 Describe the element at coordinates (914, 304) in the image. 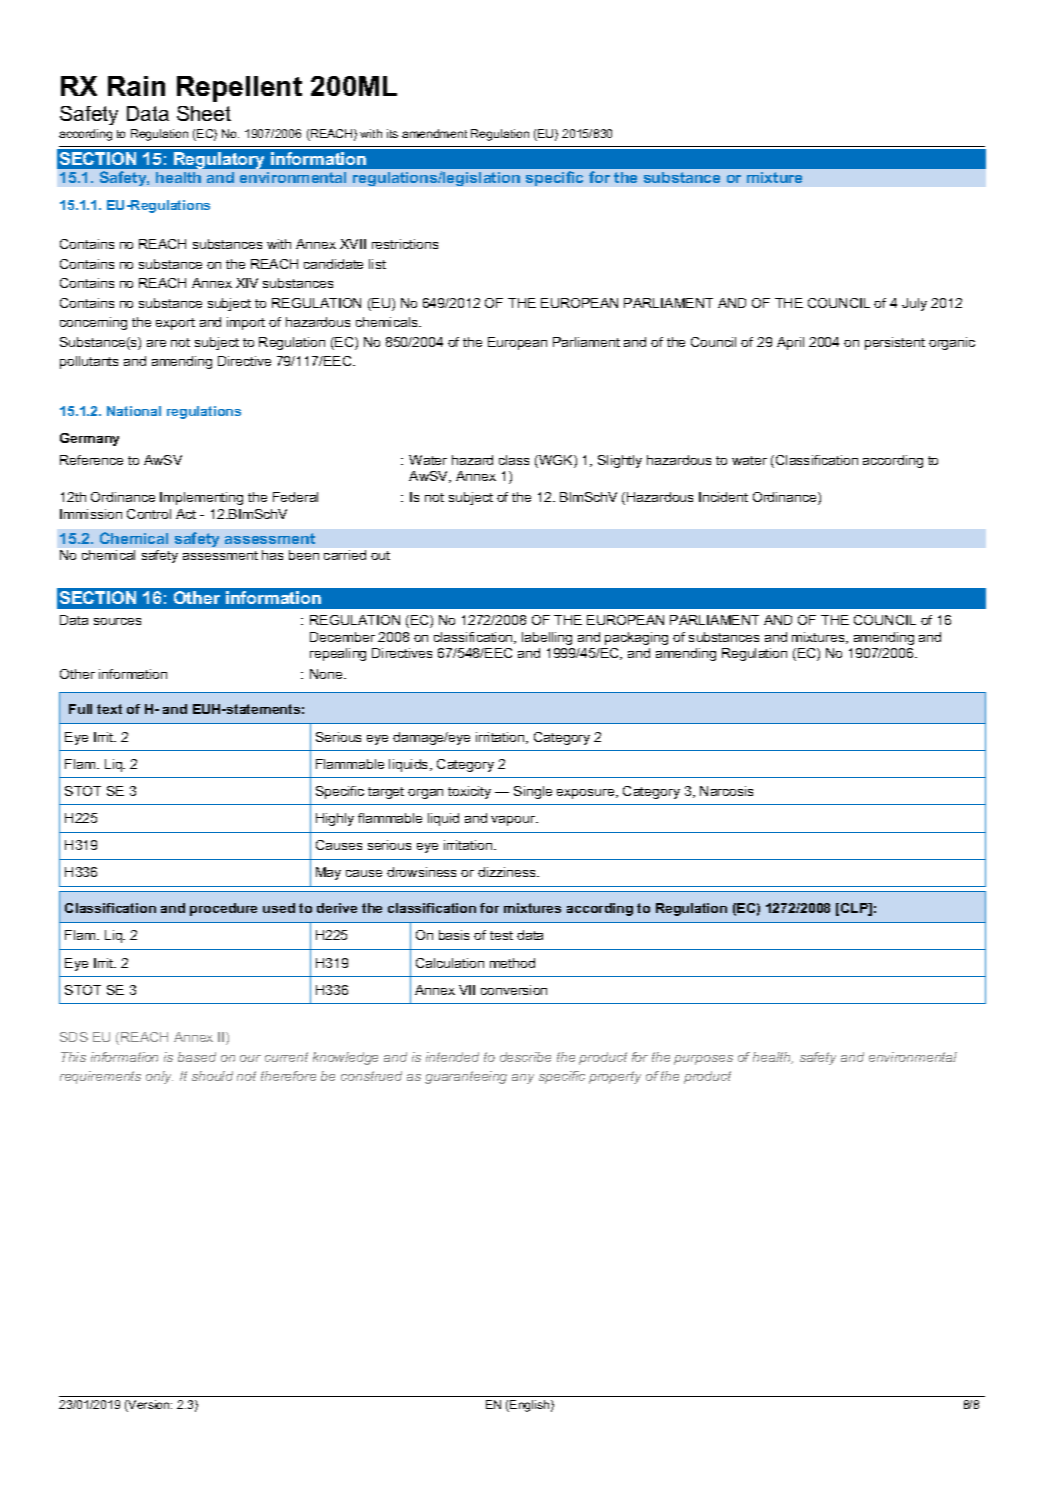

I see `July` at that location.
